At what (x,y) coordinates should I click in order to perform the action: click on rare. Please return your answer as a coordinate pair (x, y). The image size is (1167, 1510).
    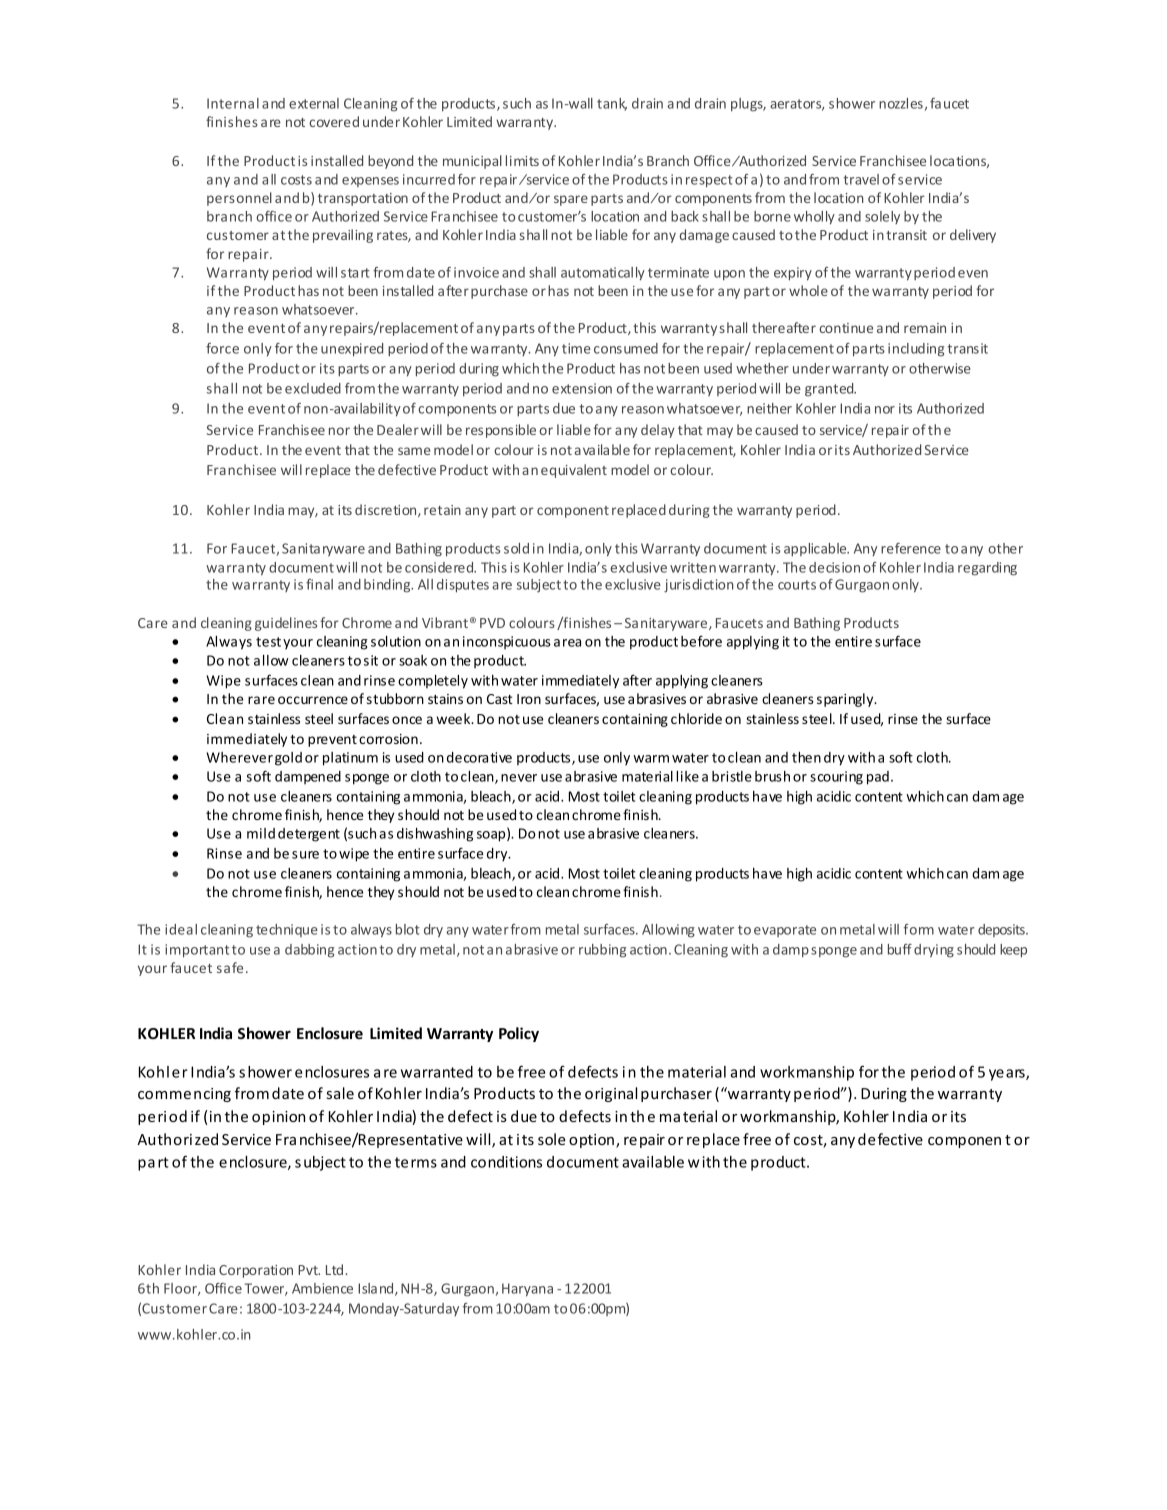
    Looking at the image, I should click on (261, 700).
